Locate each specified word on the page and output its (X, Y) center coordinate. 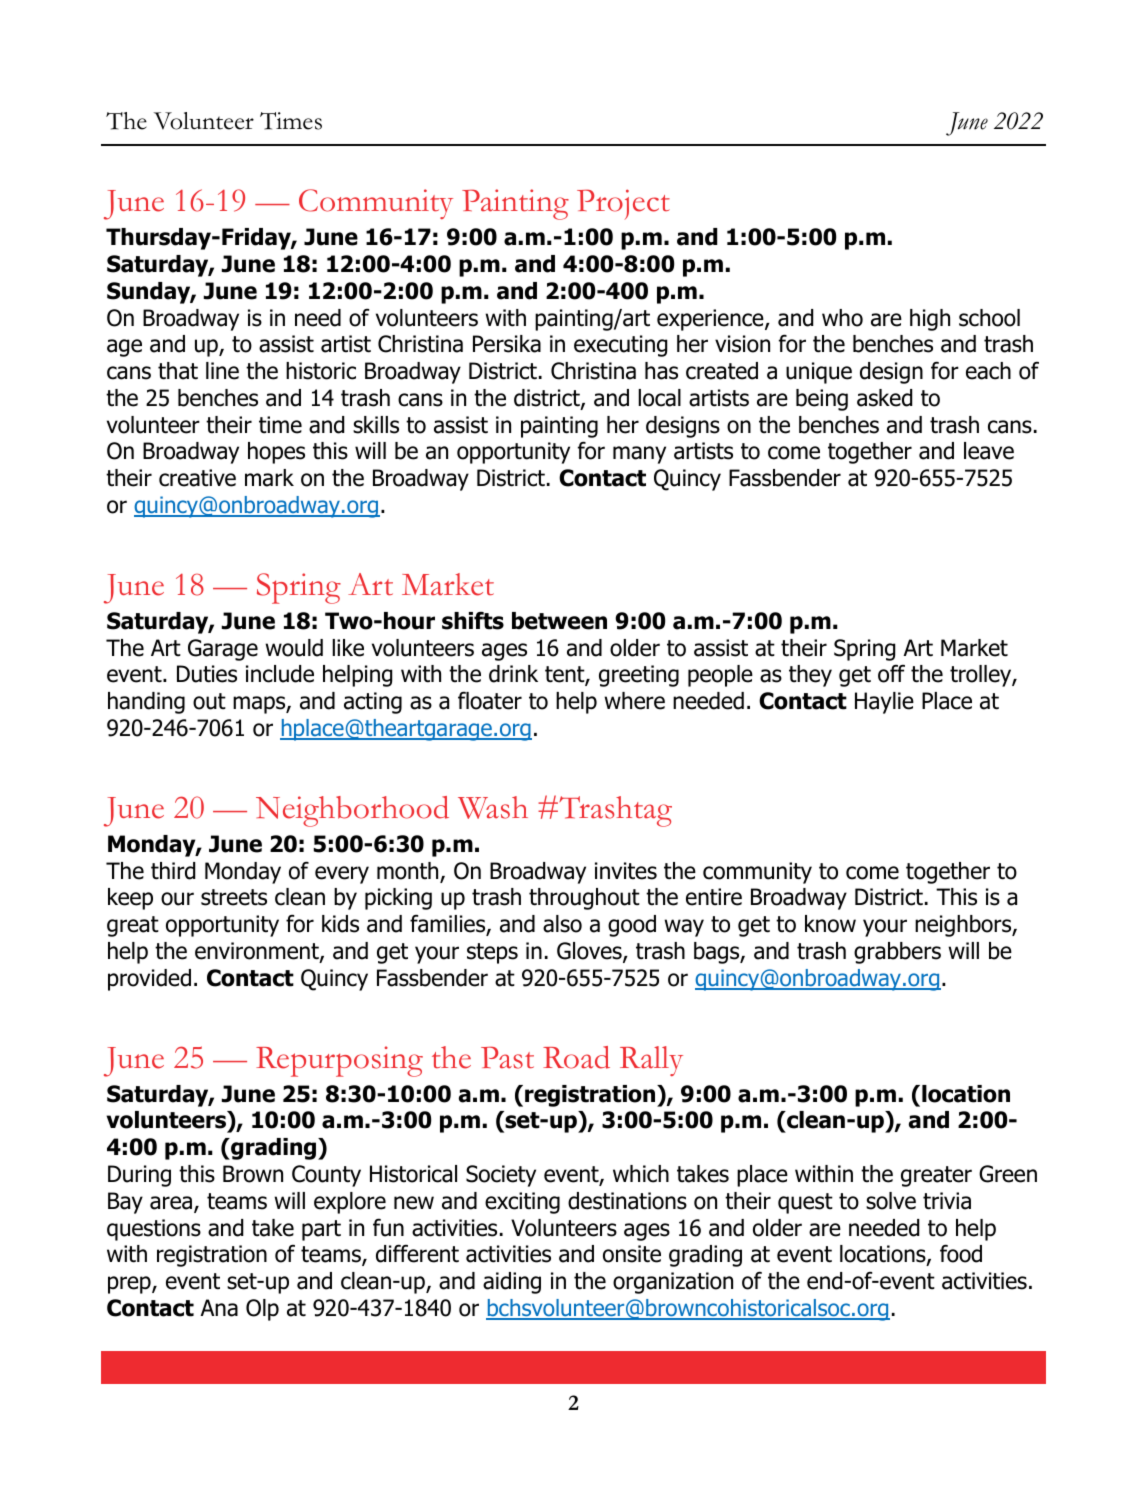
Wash (493, 807)
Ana (219, 1308)
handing (146, 703)
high (930, 320)
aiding (512, 1283)
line (222, 371)
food (961, 1253)
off (891, 674)
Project (623, 204)
